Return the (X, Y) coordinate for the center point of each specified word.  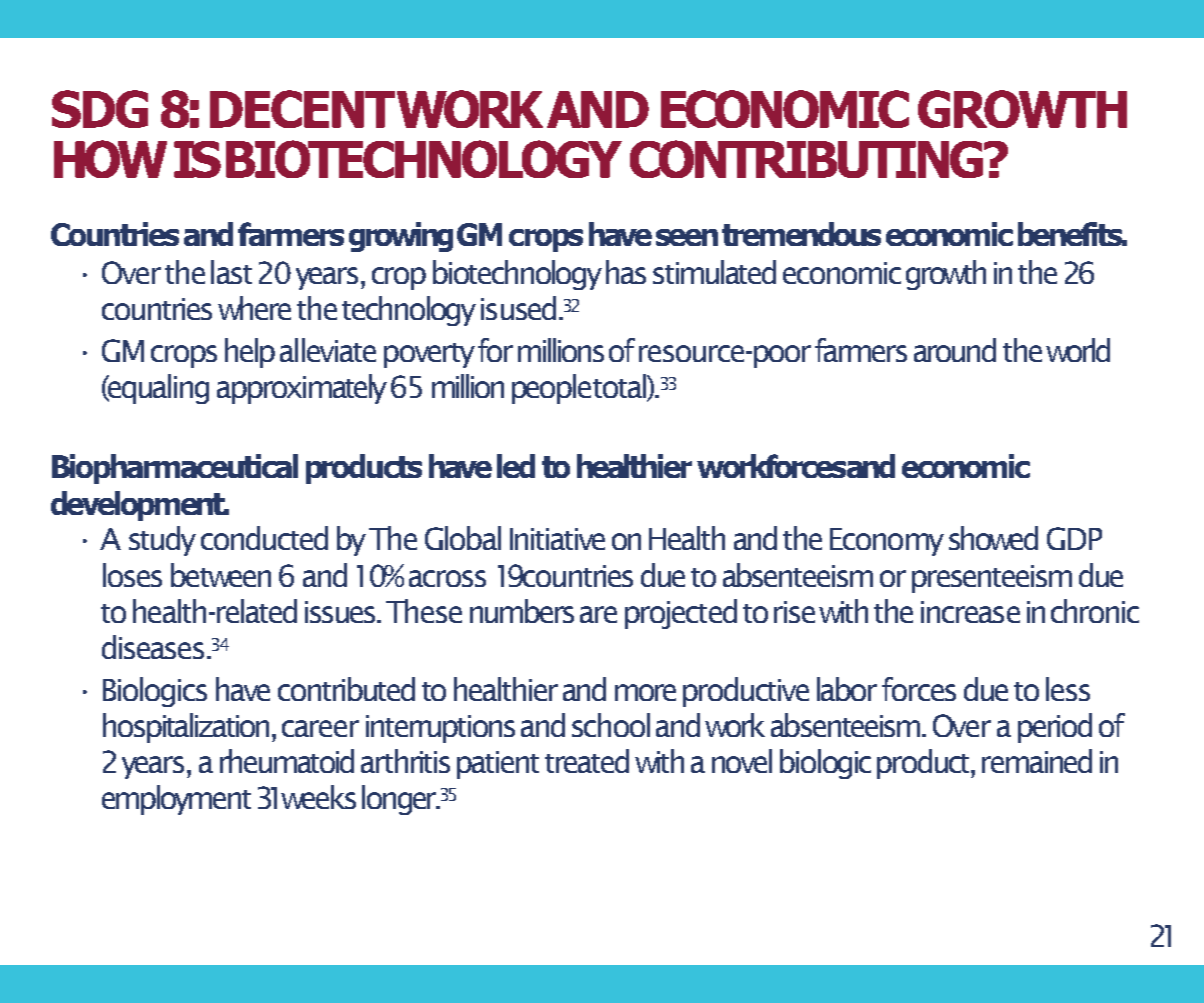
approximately (302, 389)
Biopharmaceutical (175, 469)
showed (993, 538)
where (254, 308)
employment (176, 800)
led (516, 466)
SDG (100, 109)
